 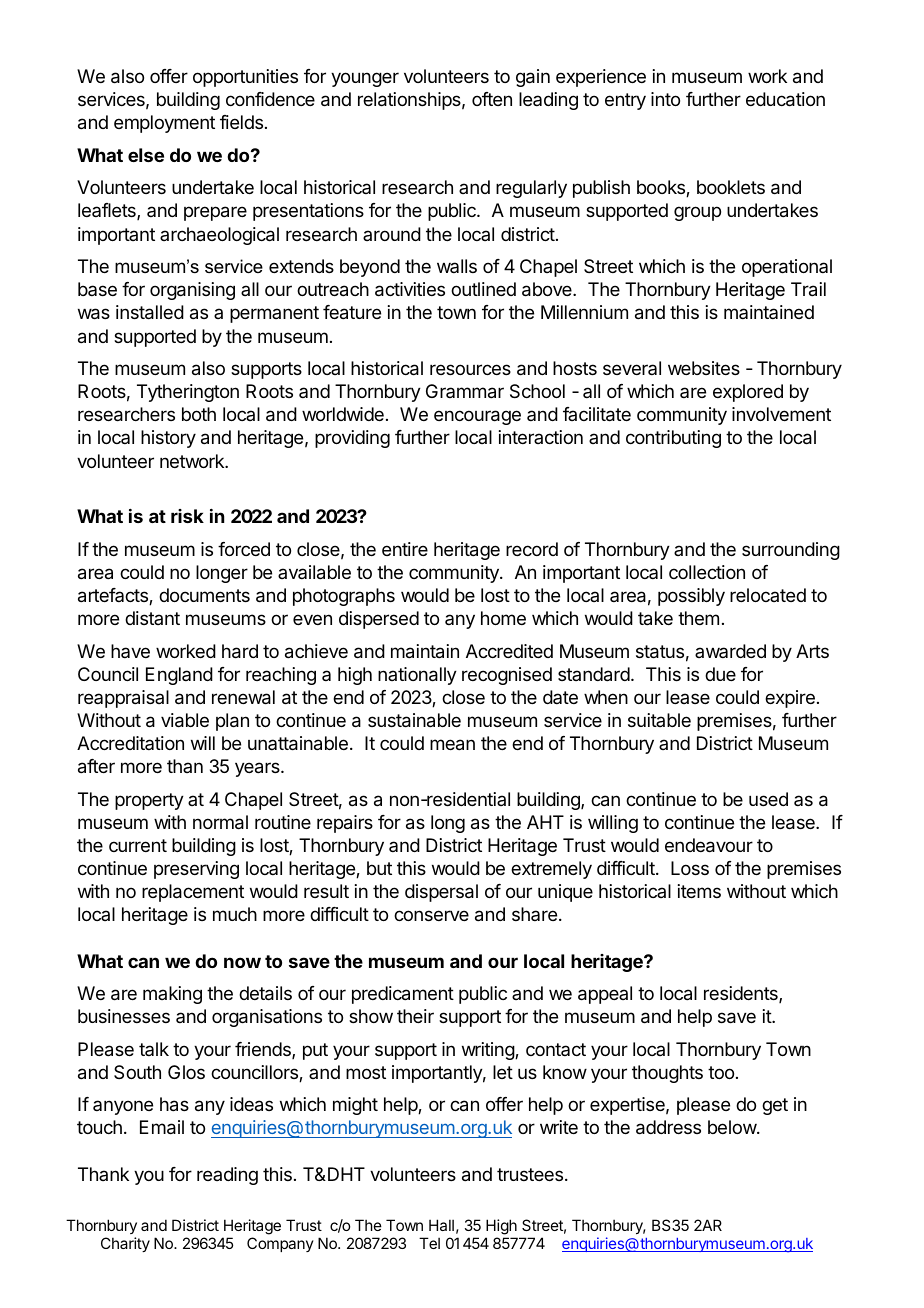 I want to click on education, so click(x=785, y=99).
